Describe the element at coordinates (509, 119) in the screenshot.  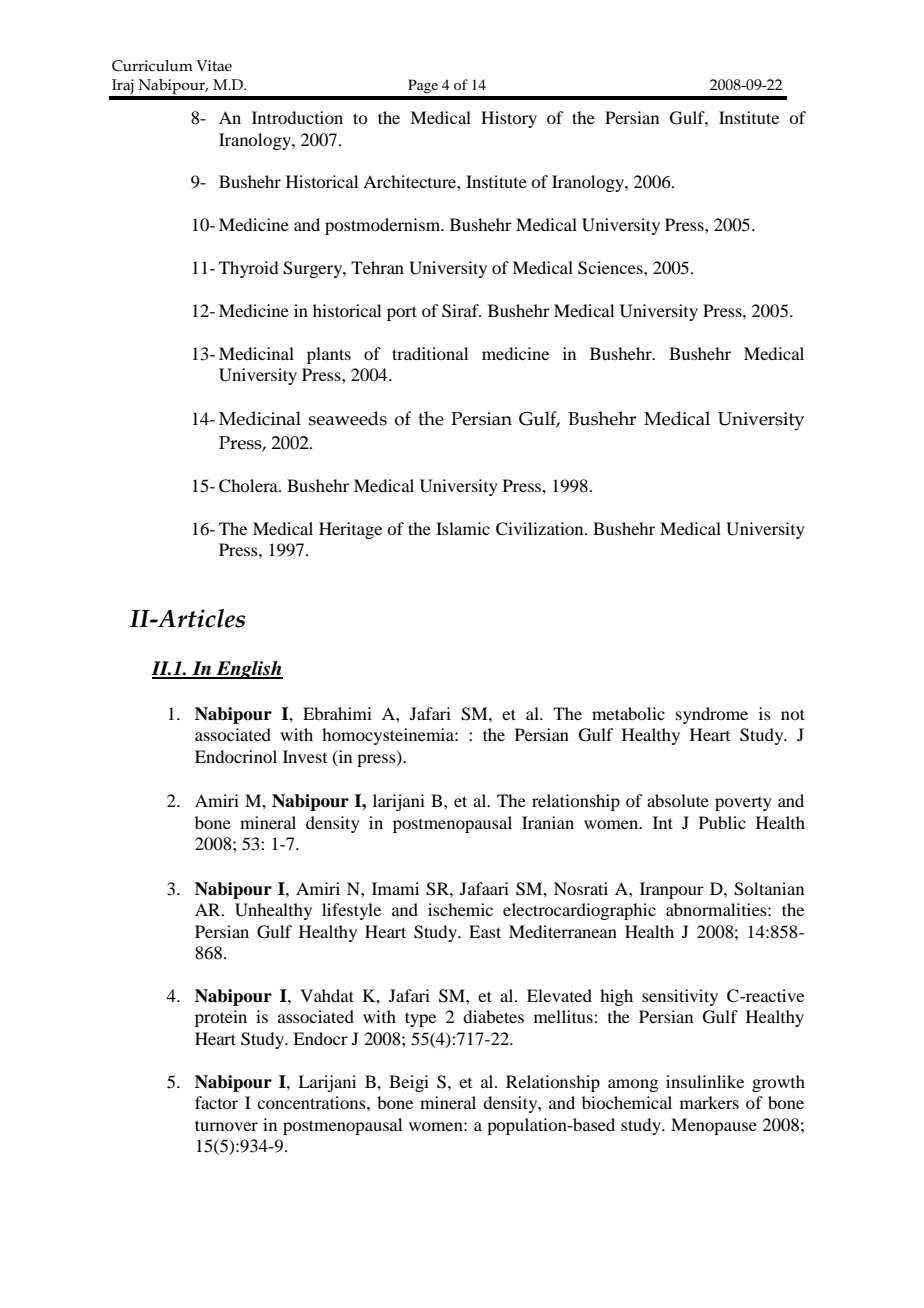
I see `History` at that location.
